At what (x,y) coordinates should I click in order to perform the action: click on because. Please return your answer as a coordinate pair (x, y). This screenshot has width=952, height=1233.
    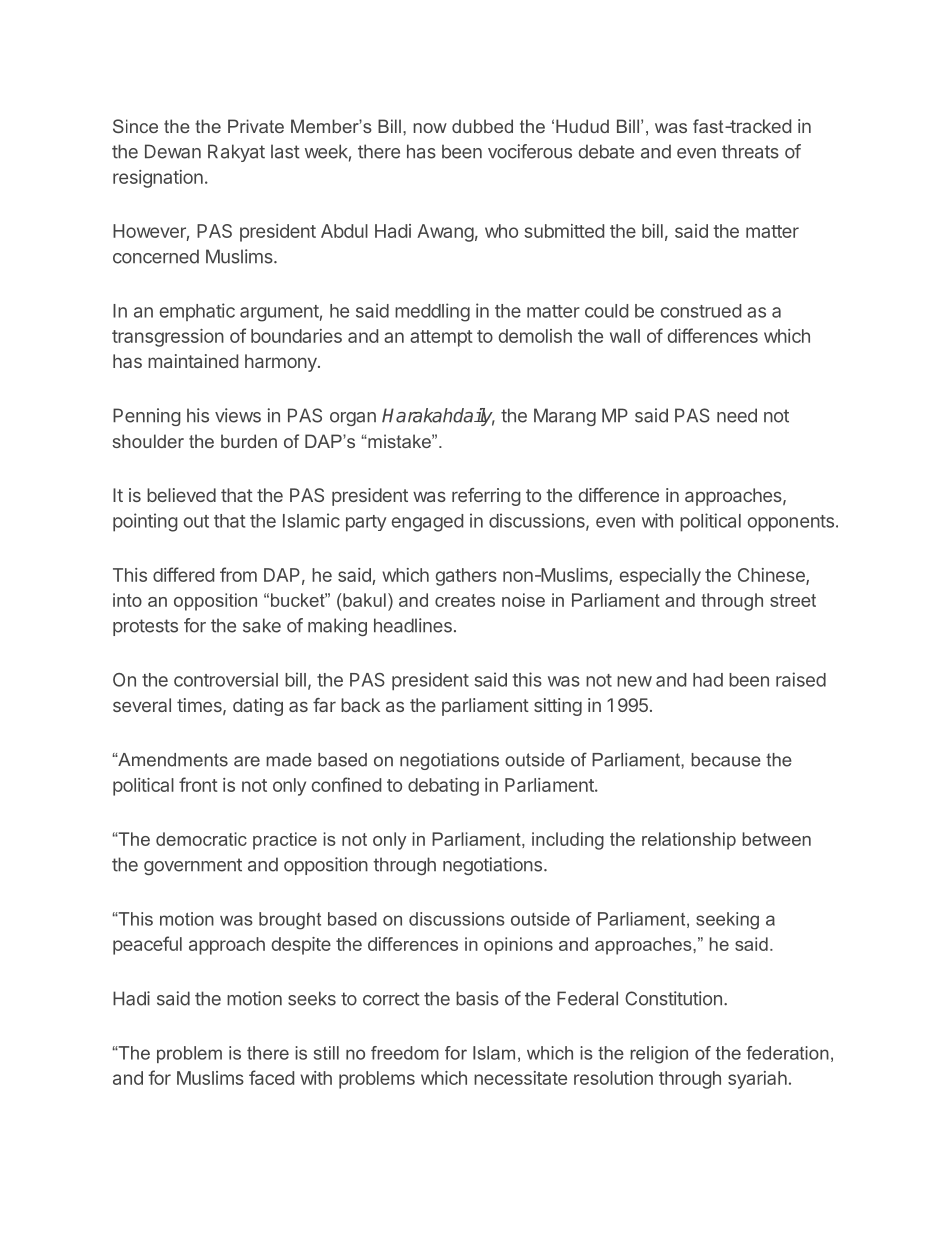
    Looking at the image, I should click on (726, 760).
